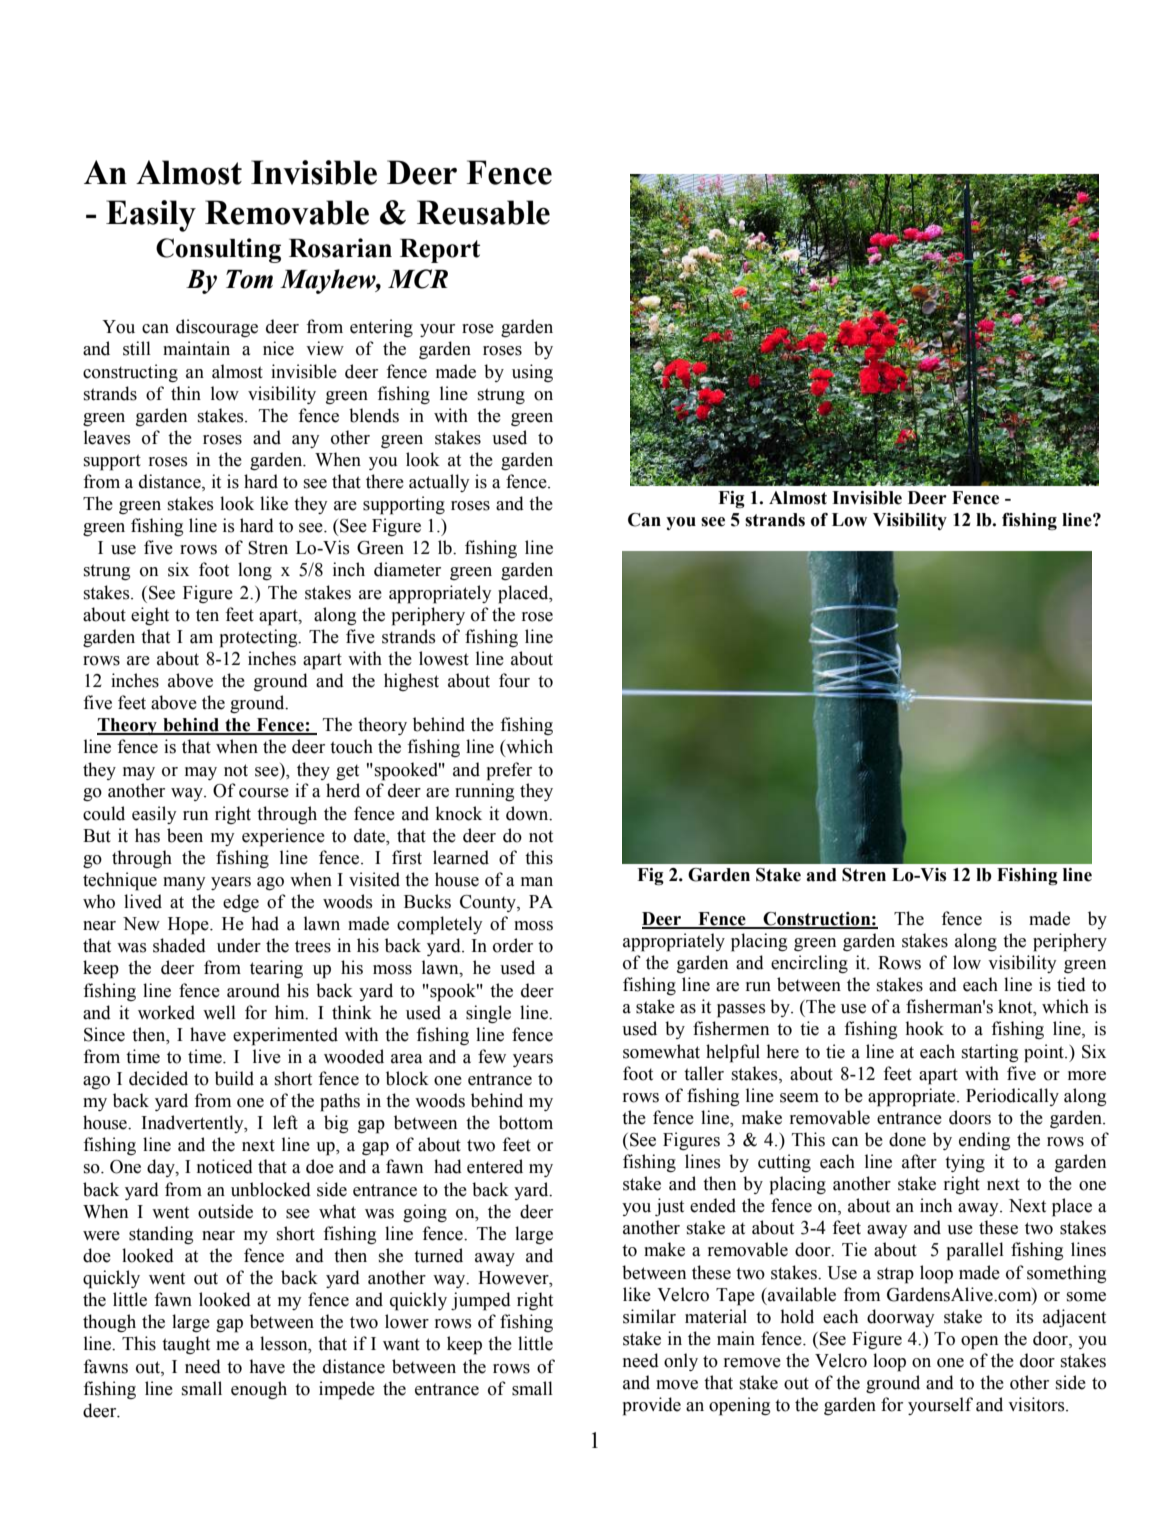 The height and width of the screenshot is (1523, 1176). I want to click on taught, so click(186, 1345).
